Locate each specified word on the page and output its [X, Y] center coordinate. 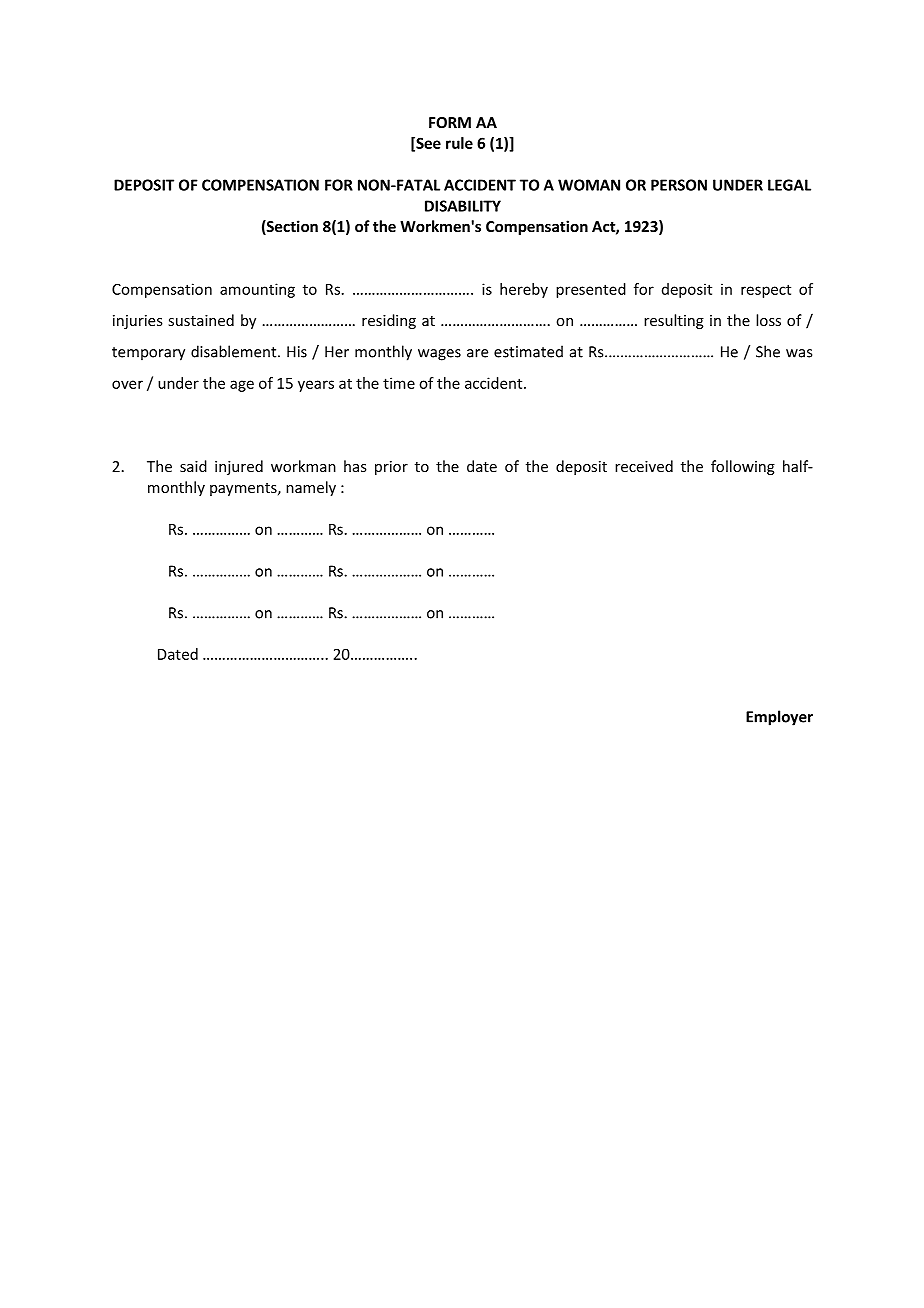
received [644, 466]
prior [391, 468]
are [477, 353]
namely [311, 488]
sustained [201, 320]
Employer [779, 718]
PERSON [679, 185]
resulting [674, 321]
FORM [450, 122]
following [743, 467]
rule [459, 143]
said [193, 466]
